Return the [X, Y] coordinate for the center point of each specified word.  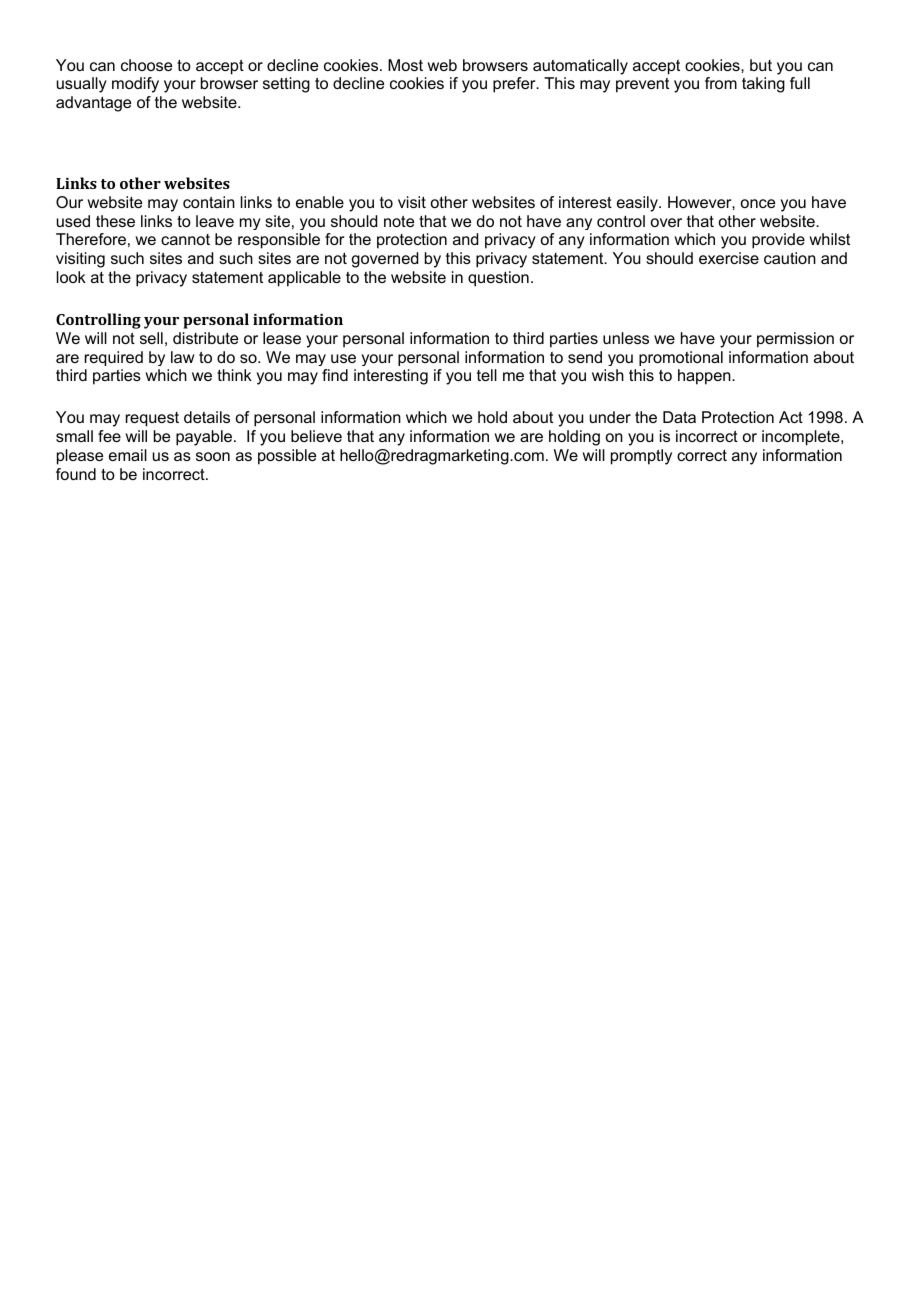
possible [287, 457]
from [721, 83]
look [71, 277]
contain [209, 202]
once [758, 203]
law [183, 357]
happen [705, 377]
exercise [729, 258]
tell [487, 375]
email [128, 455]
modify [135, 85]
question [498, 279]
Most [405, 65]
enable [320, 202]
